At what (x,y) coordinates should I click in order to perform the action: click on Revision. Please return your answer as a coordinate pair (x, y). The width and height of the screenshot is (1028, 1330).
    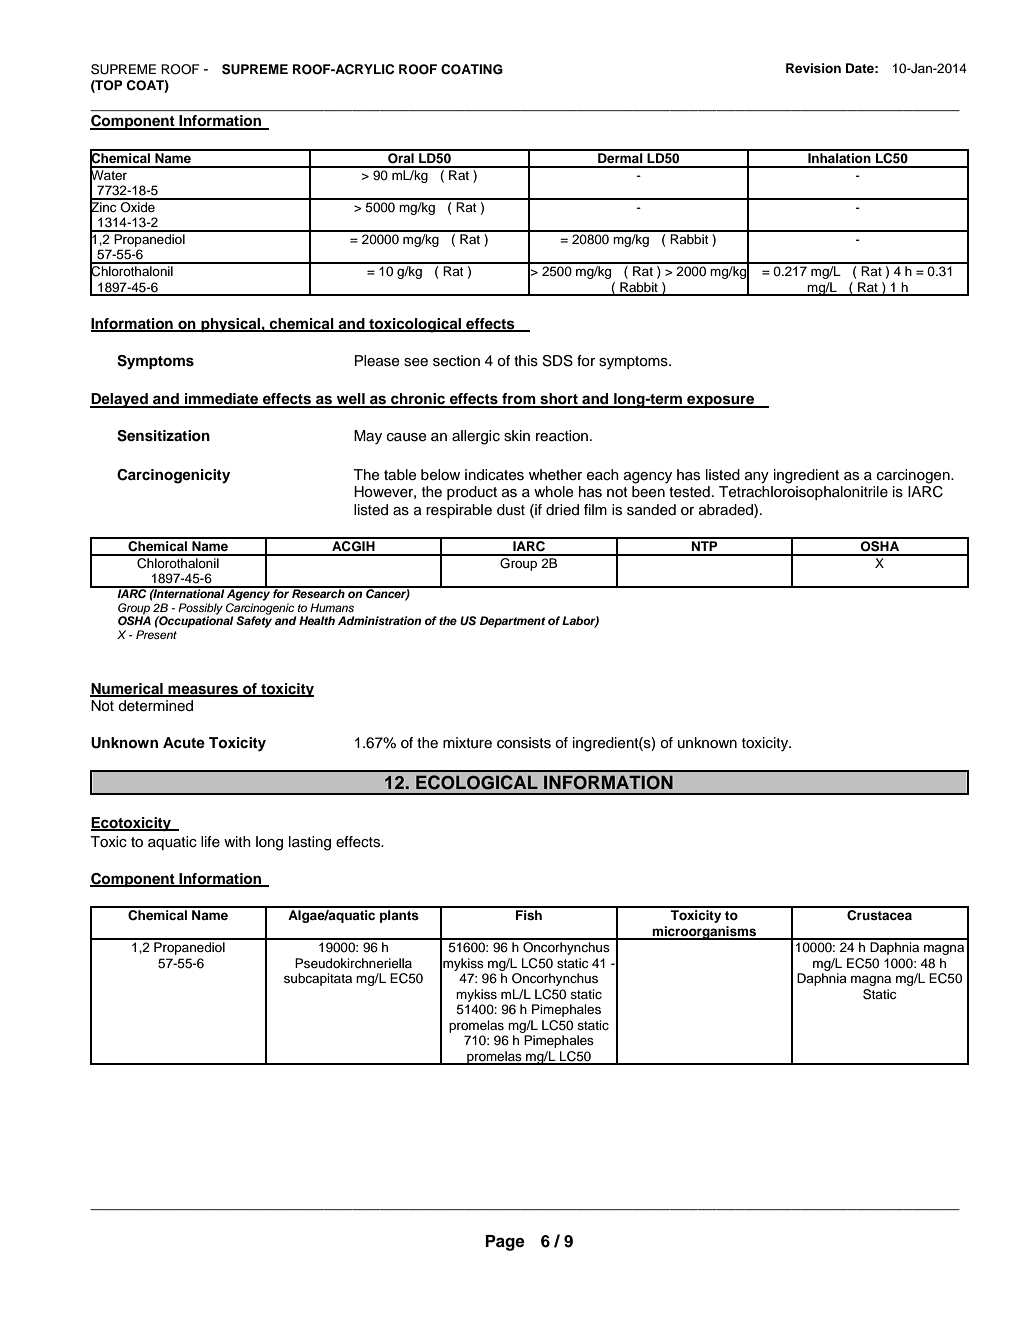
    Looking at the image, I should click on (813, 68).
